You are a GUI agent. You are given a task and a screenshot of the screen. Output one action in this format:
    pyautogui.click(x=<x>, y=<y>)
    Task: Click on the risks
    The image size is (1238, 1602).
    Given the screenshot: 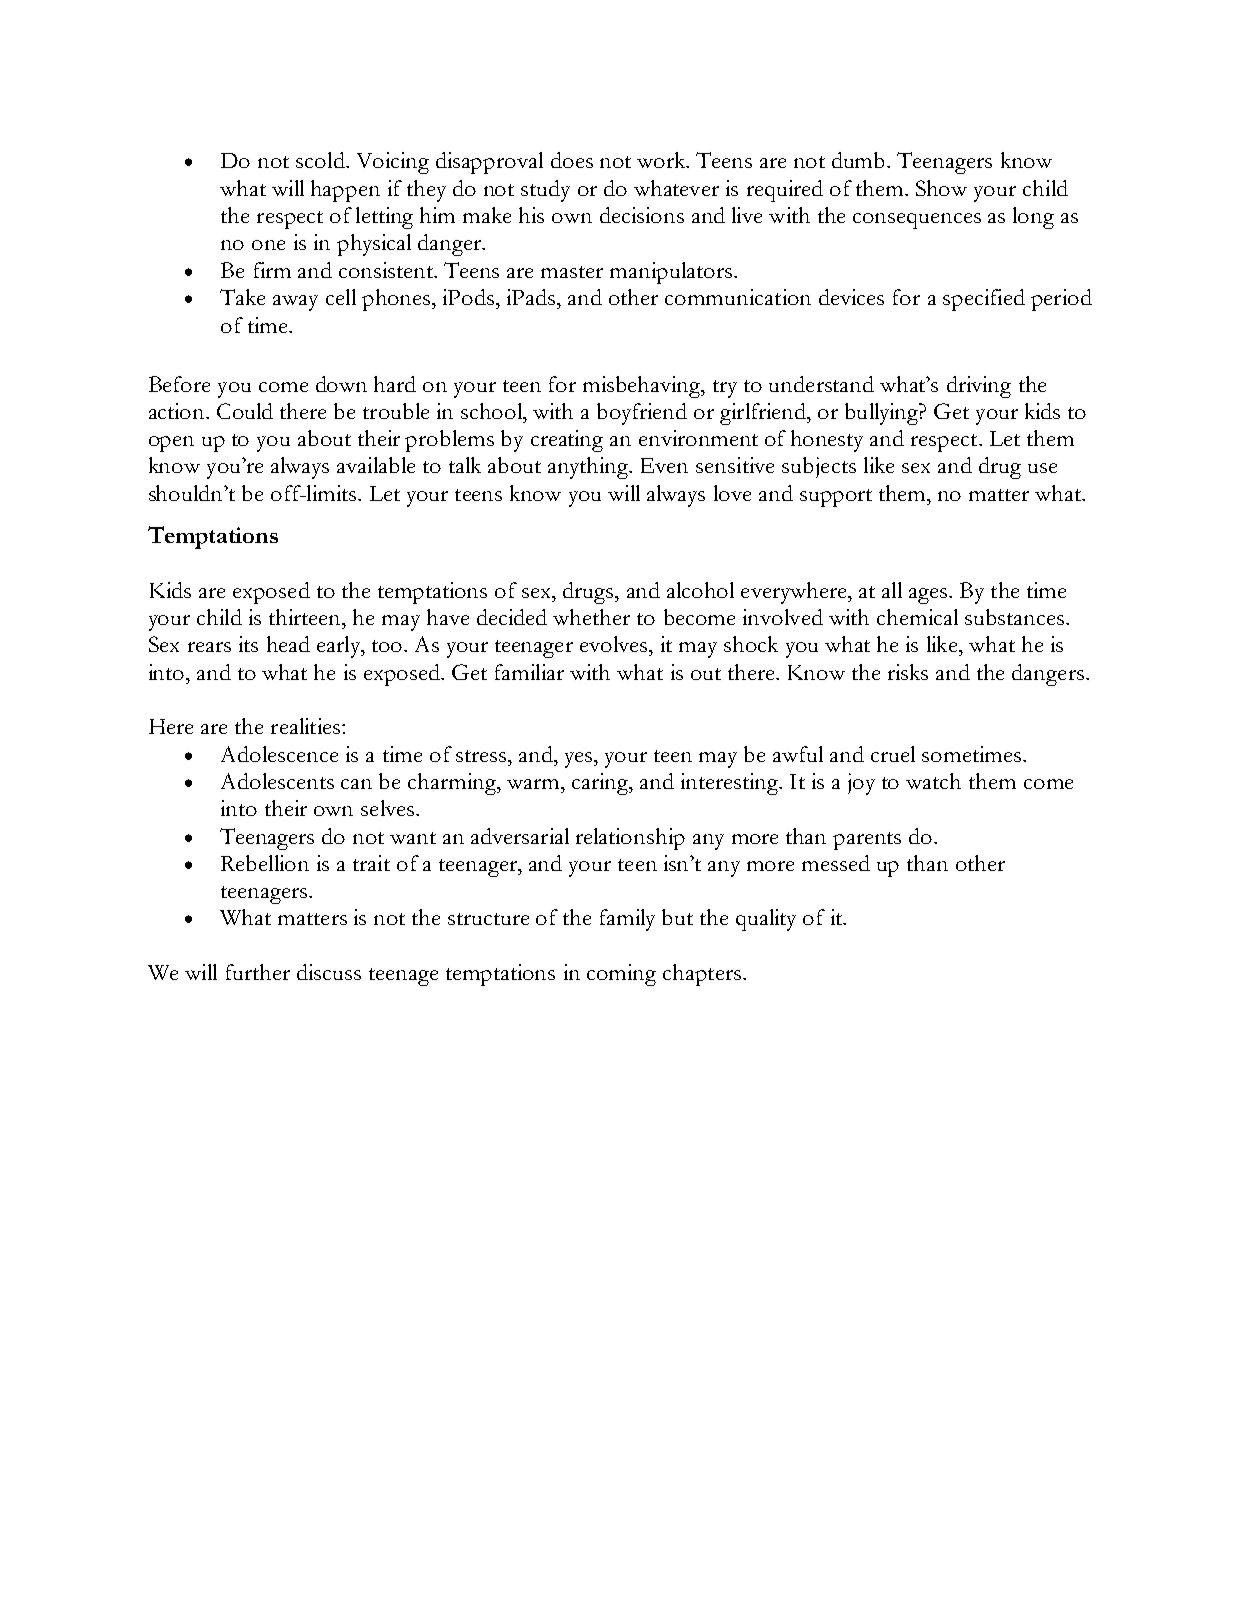 What is the action you would take?
    pyautogui.click(x=908, y=672)
